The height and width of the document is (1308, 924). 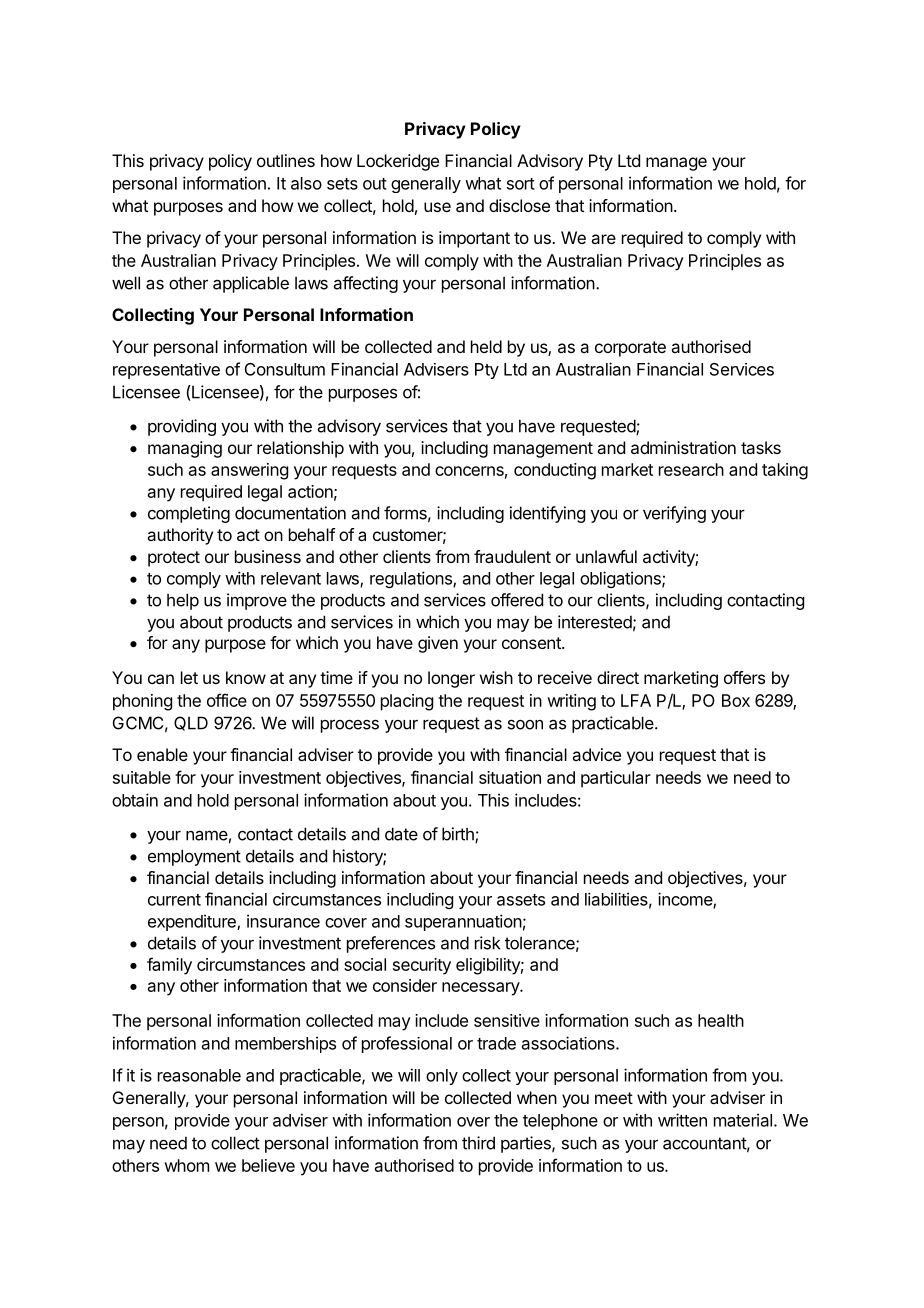 What do you see at coordinates (286, 160) in the document?
I see `outlines` at bounding box center [286, 160].
